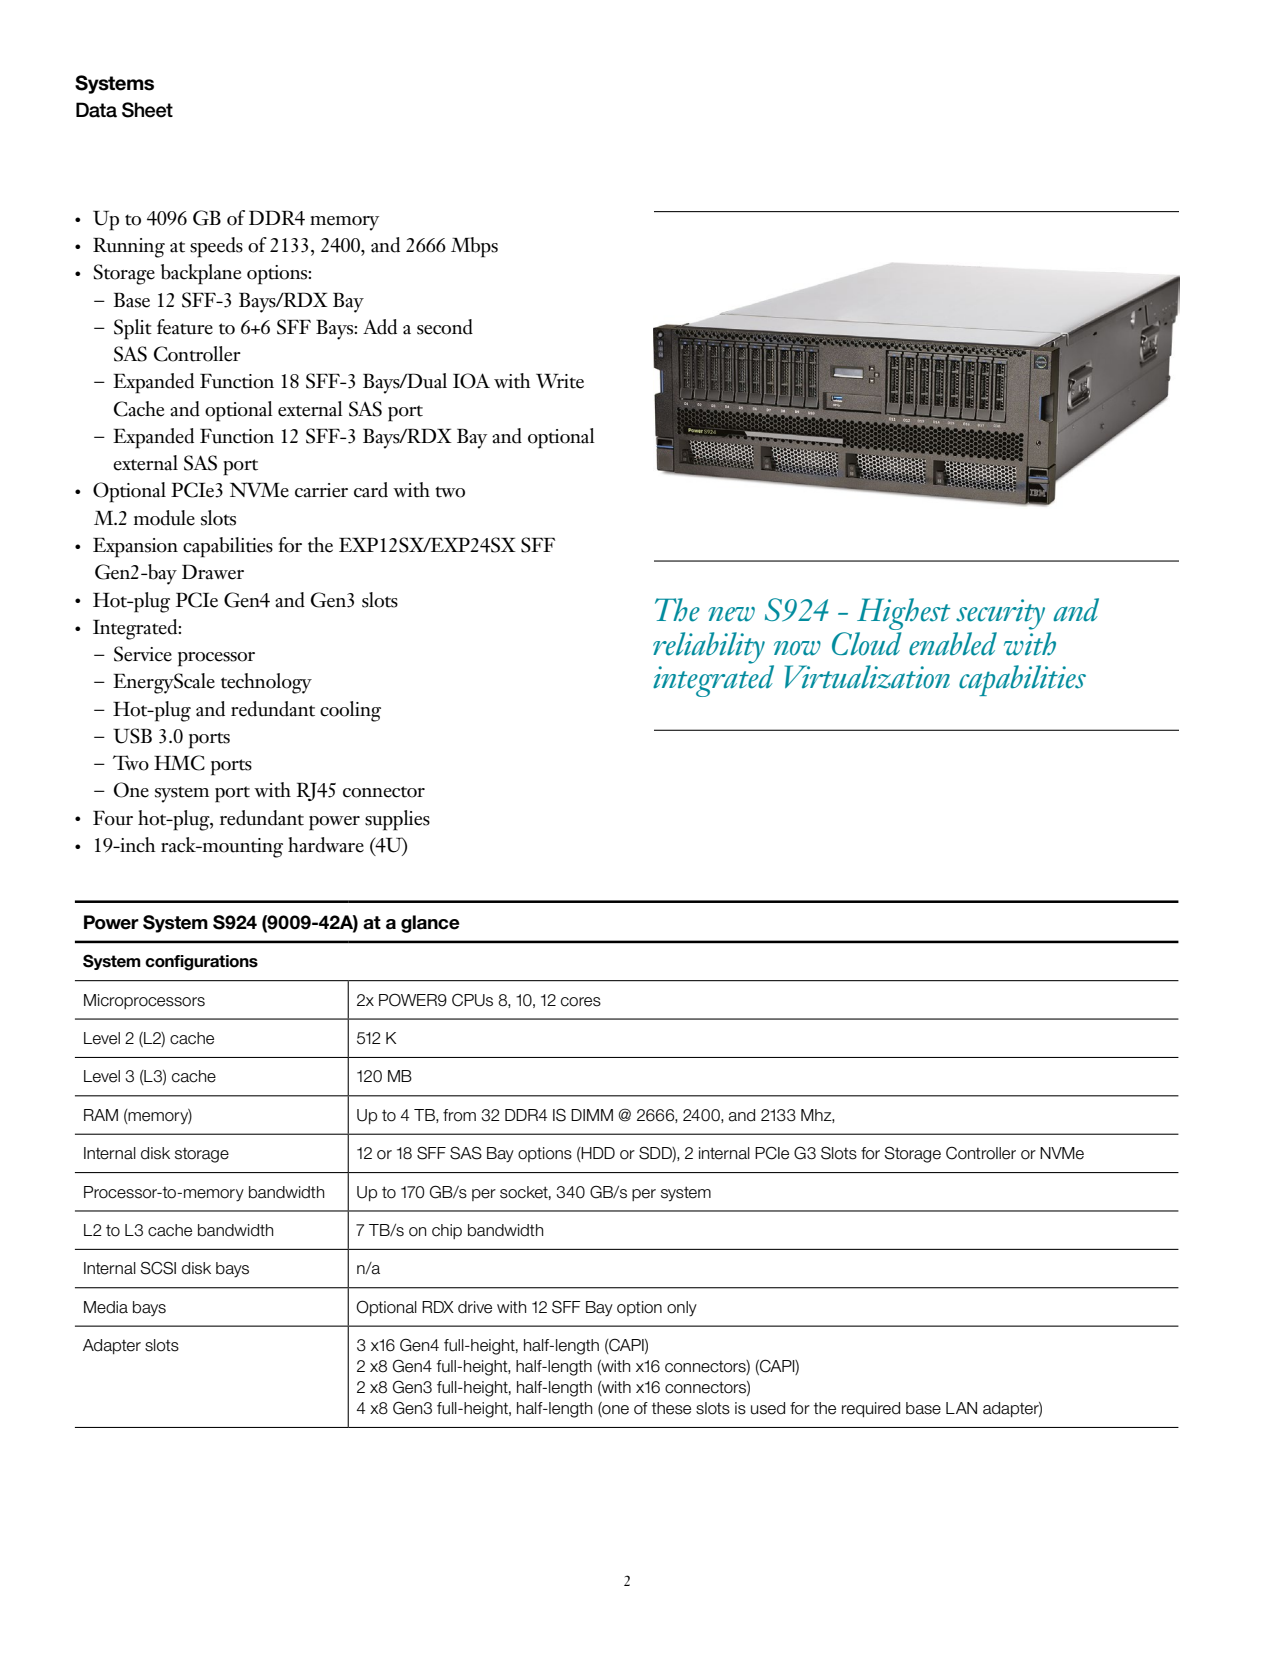 The height and width of the page is (1661, 1283). What do you see at coordinates (474, 247) in the page?
I see `Mbps` at bounding box center [474, 247].
